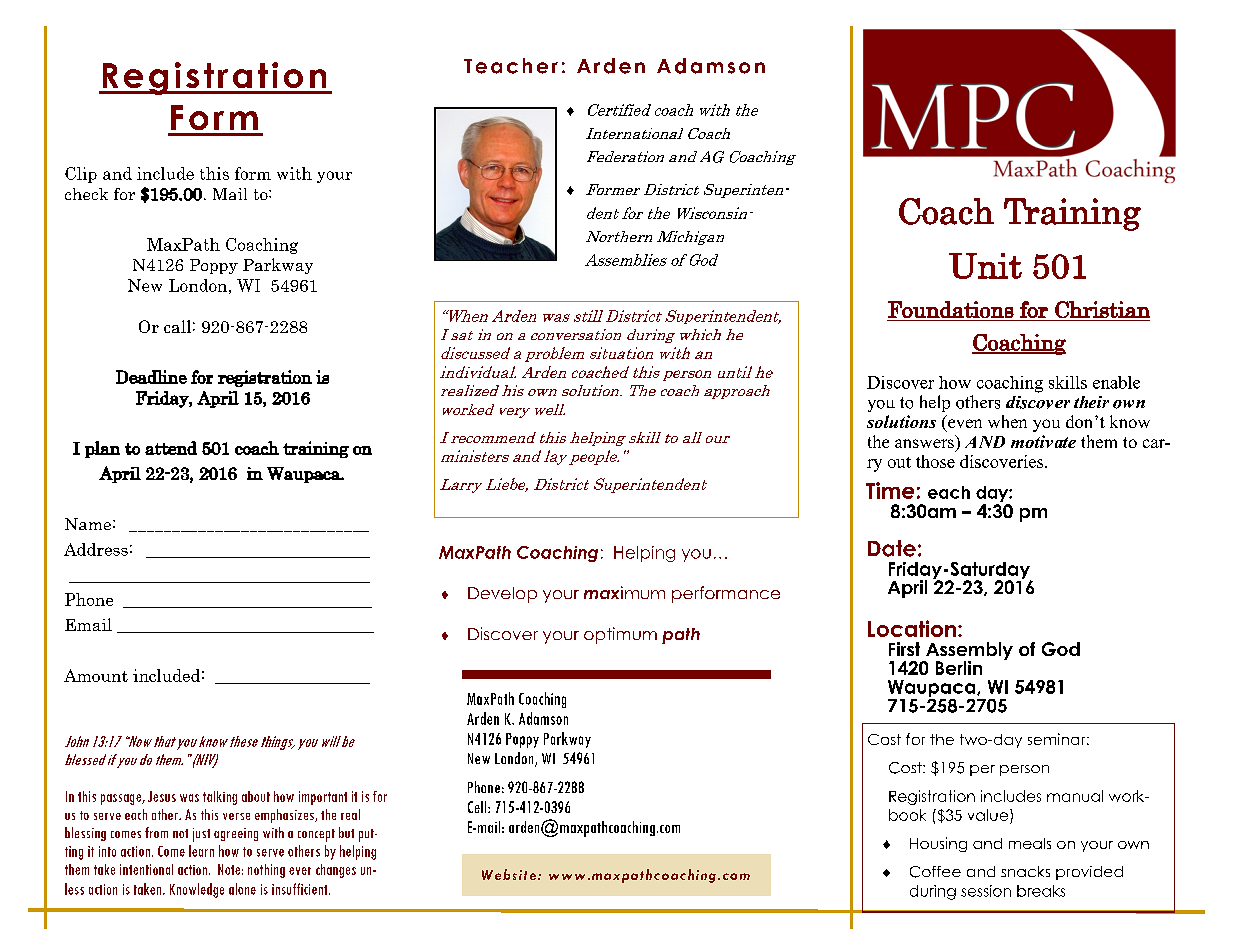 This screenshot has height=952, width=1233. What do you see at coordinates (478, 807) in the screenshot?
I see `Cell` at bounding box center [478, 807].
